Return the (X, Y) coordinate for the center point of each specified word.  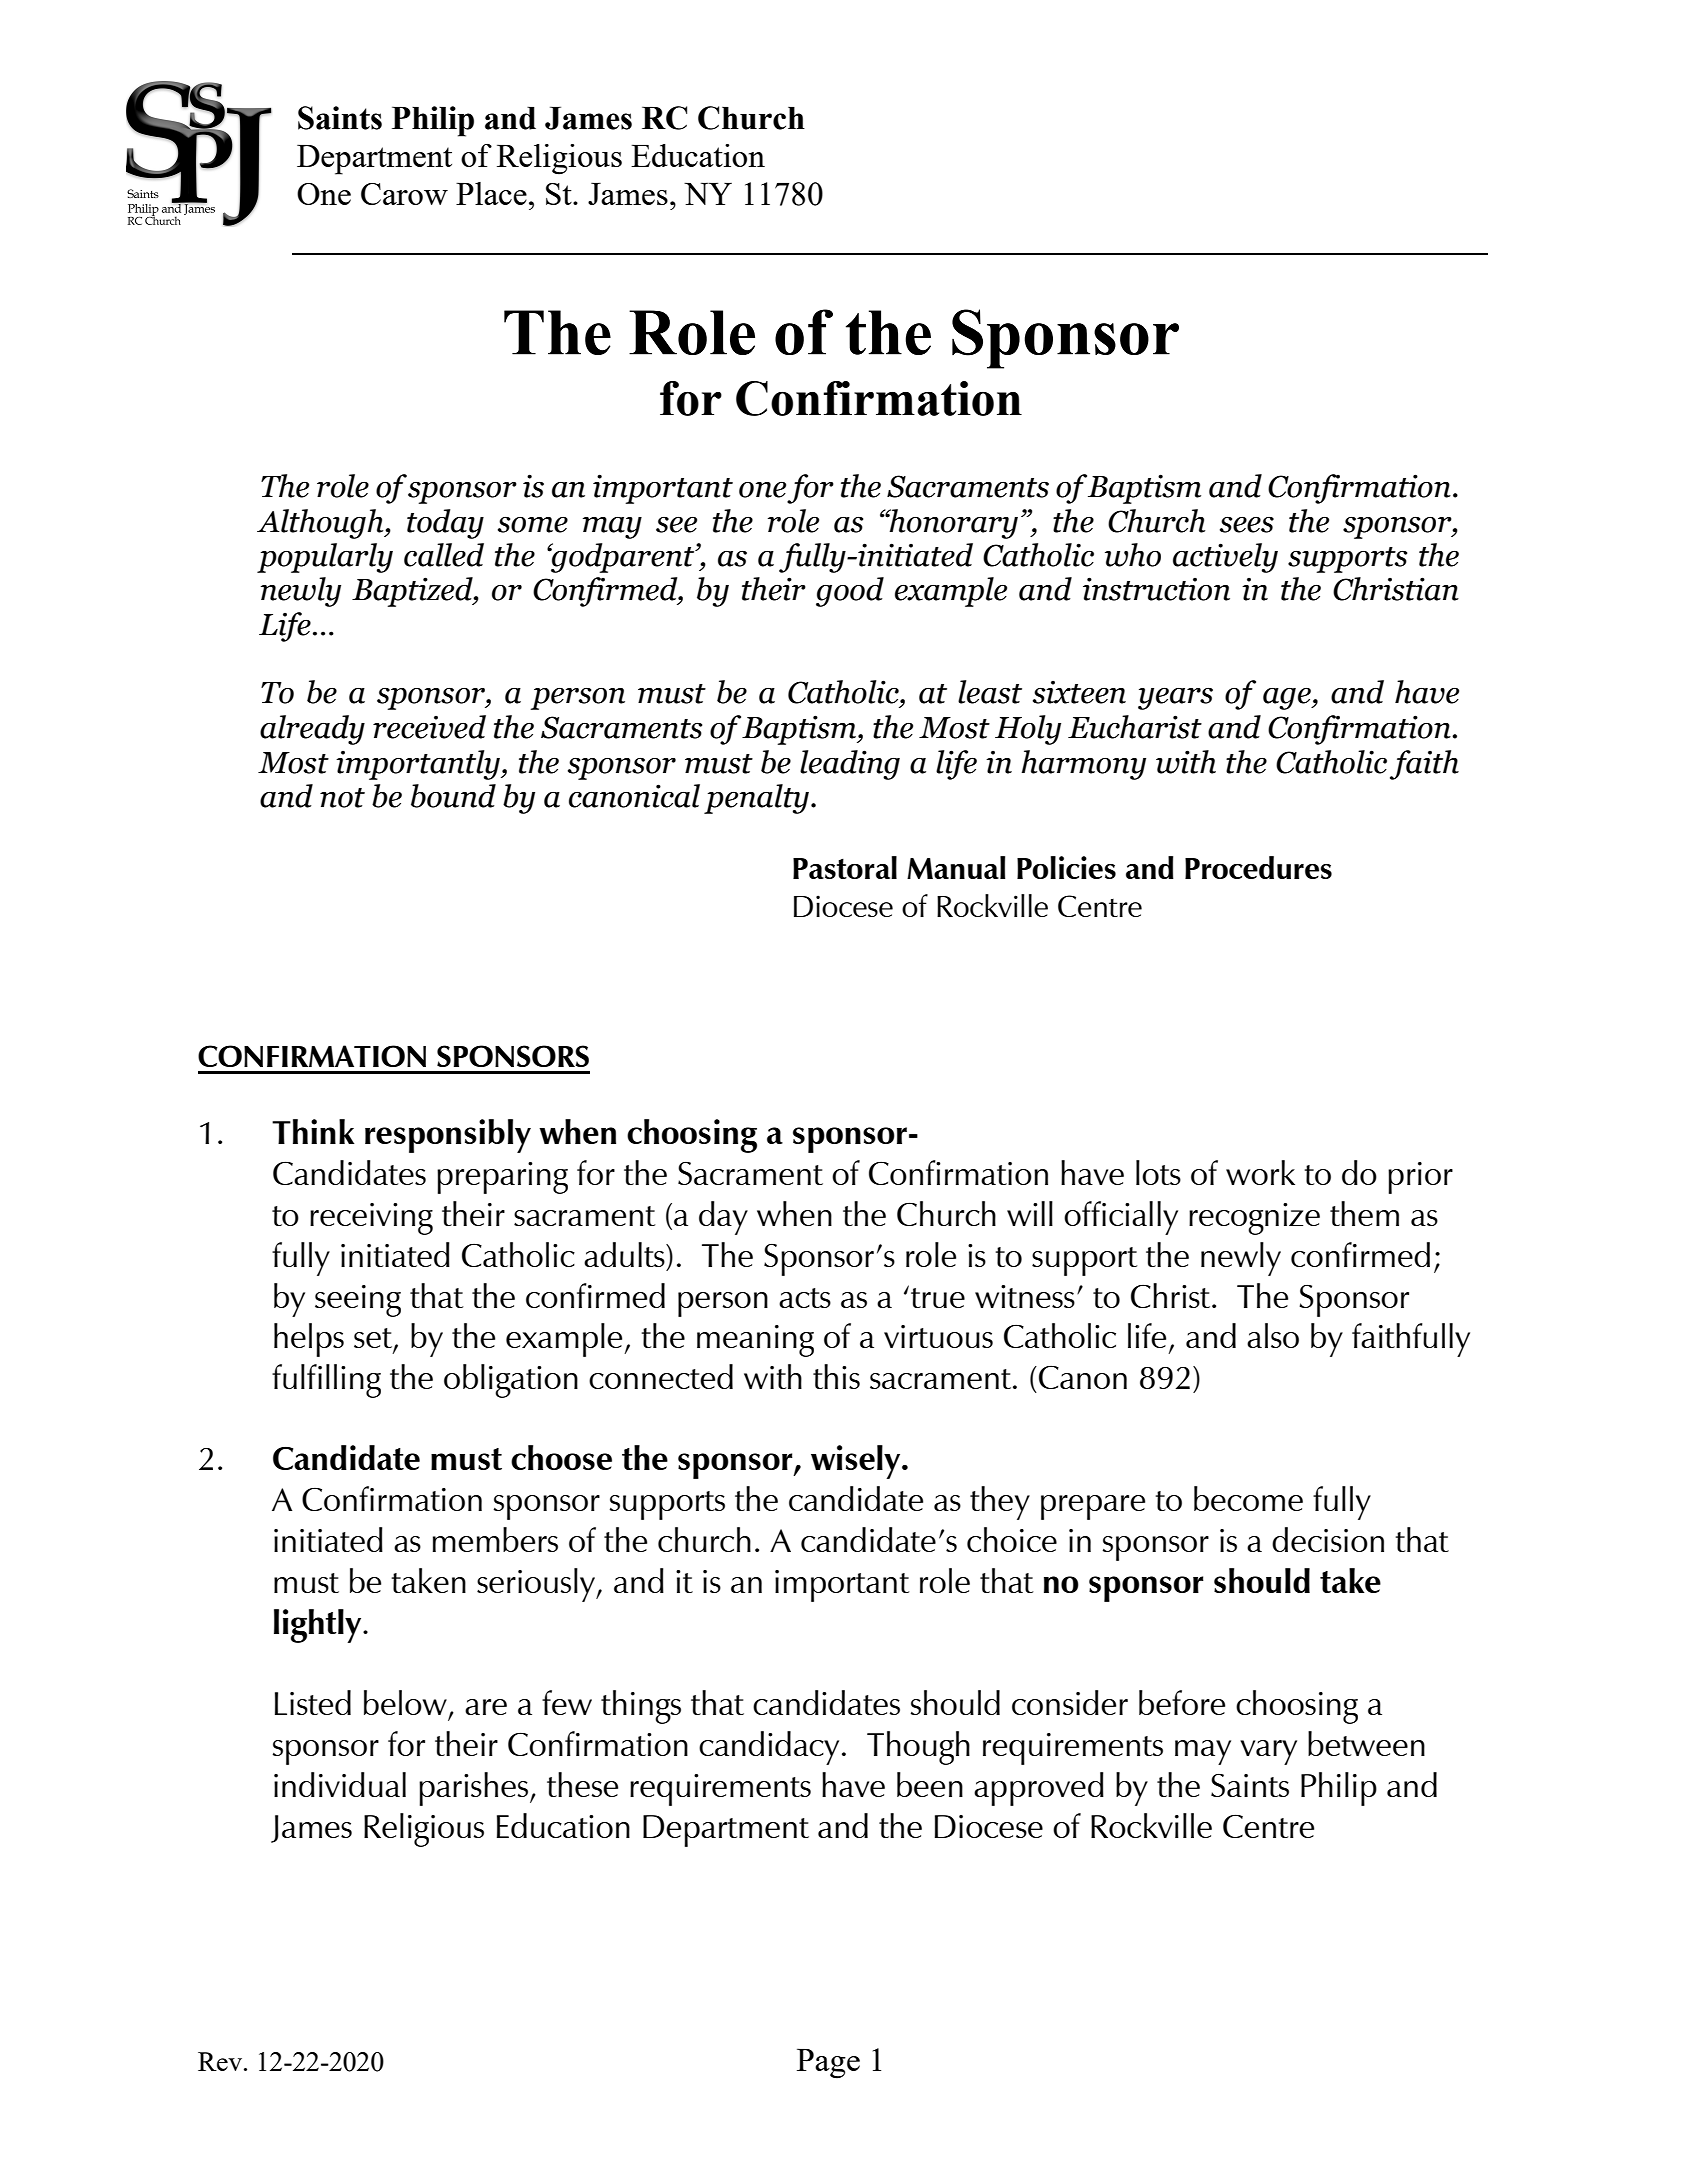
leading (850, 765)
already (312, 730)
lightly (319, 1626)
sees (1247, 525)
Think (313, 1131)
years (1175, 699)
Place (491, 193)
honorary (953, 524)
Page (828, 2064)
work (1260, 1172)
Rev (220, 2061)
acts (805, 1298)
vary (1268, 1752)
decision (1328, 1539)
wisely (857, 1462)
